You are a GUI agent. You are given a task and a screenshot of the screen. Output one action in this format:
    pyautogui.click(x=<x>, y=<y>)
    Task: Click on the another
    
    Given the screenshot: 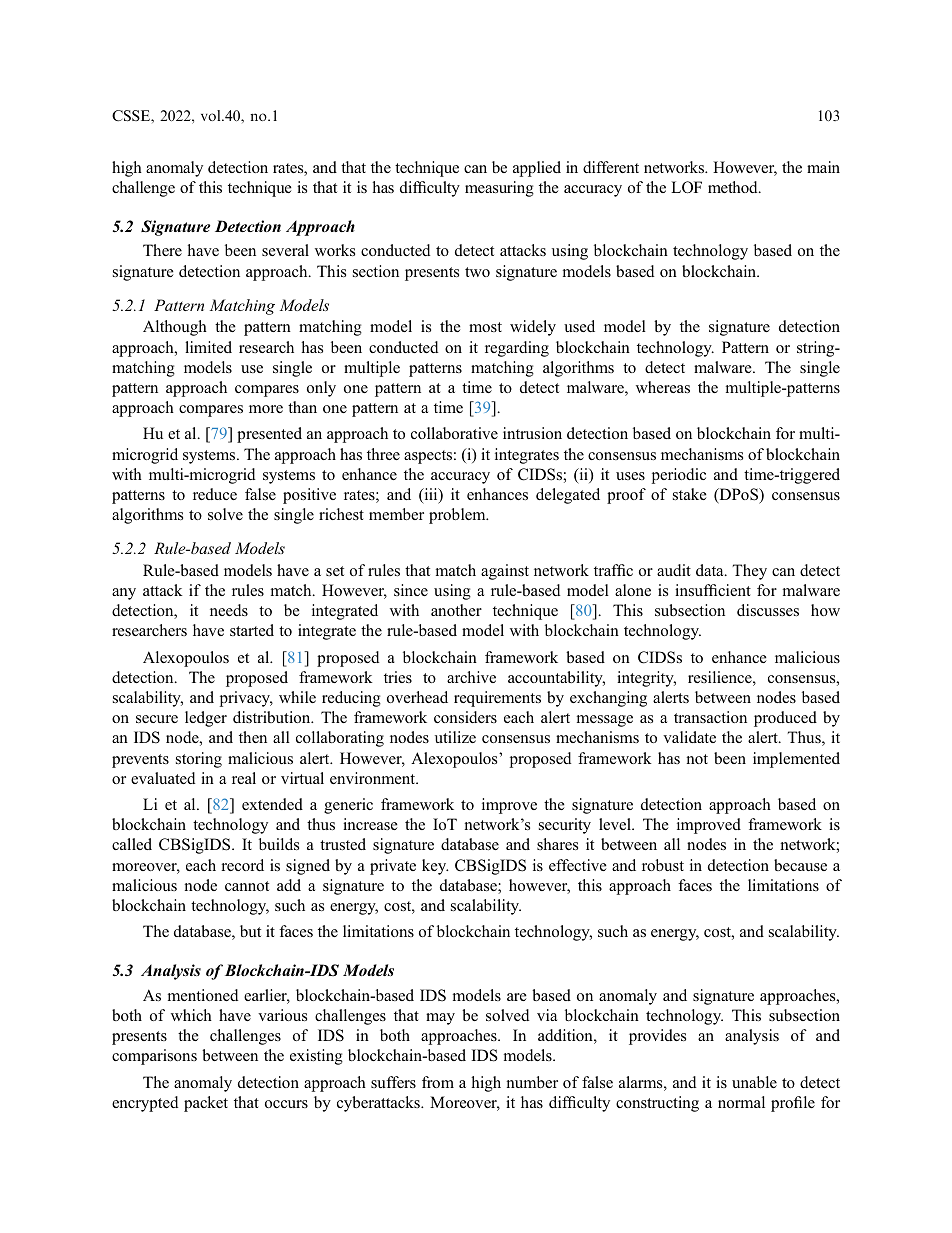 What is the action you would take?
    pyautogui.click(x=456, y=610)
